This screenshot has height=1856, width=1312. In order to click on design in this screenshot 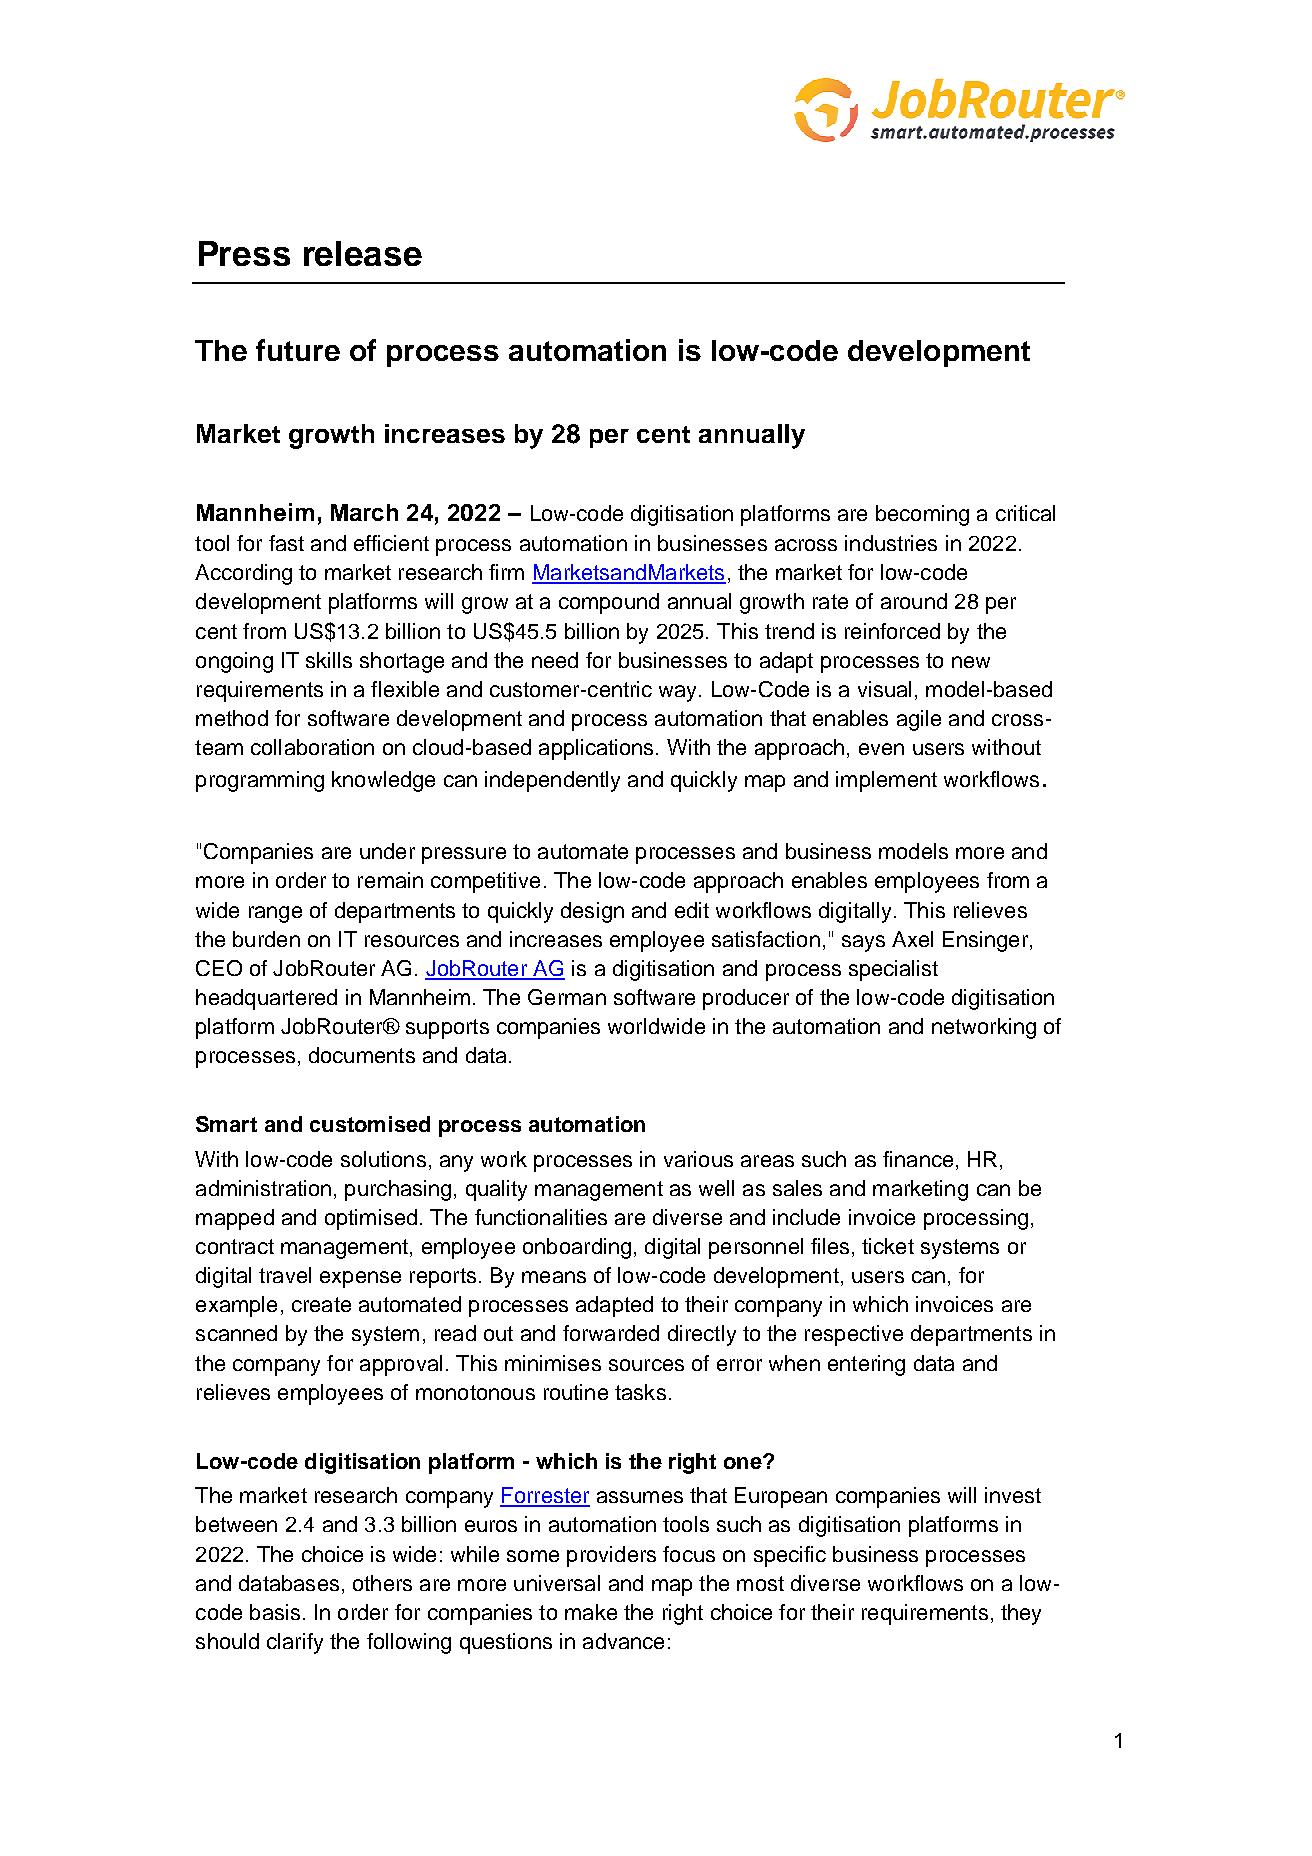, I will do `click(592, 912)`.
